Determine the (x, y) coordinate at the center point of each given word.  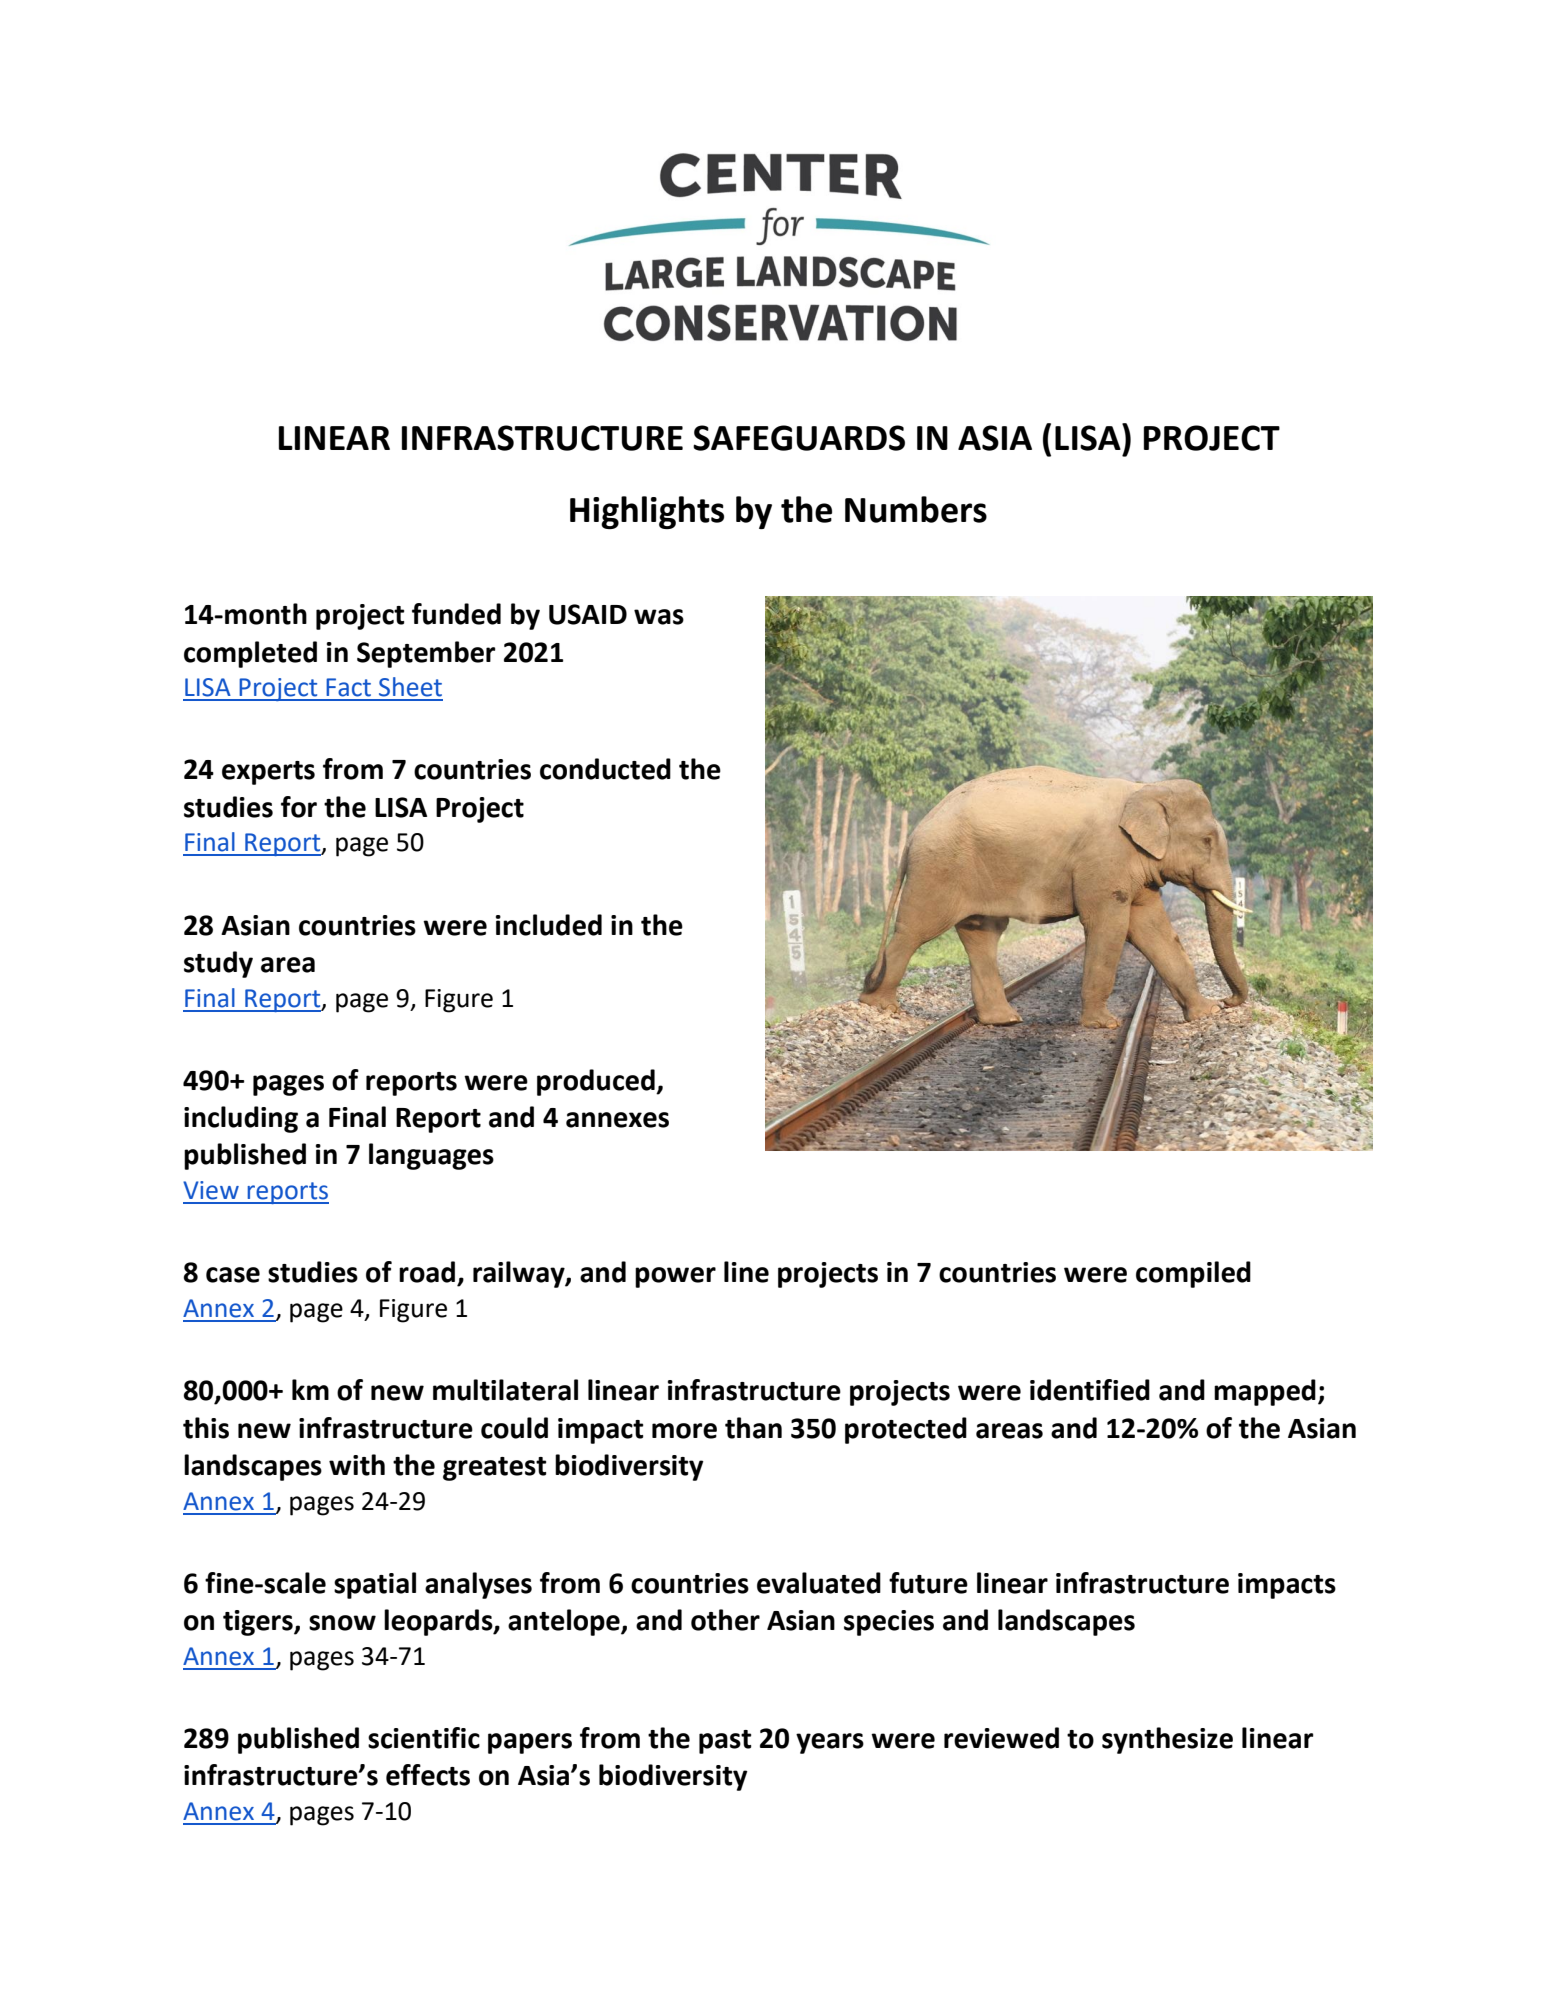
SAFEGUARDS (799, 438)
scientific (424, 1738)
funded (456, 614)
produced (597, 1082)
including (241, 1119)
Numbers (916, 509)
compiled (1193, 1274)
